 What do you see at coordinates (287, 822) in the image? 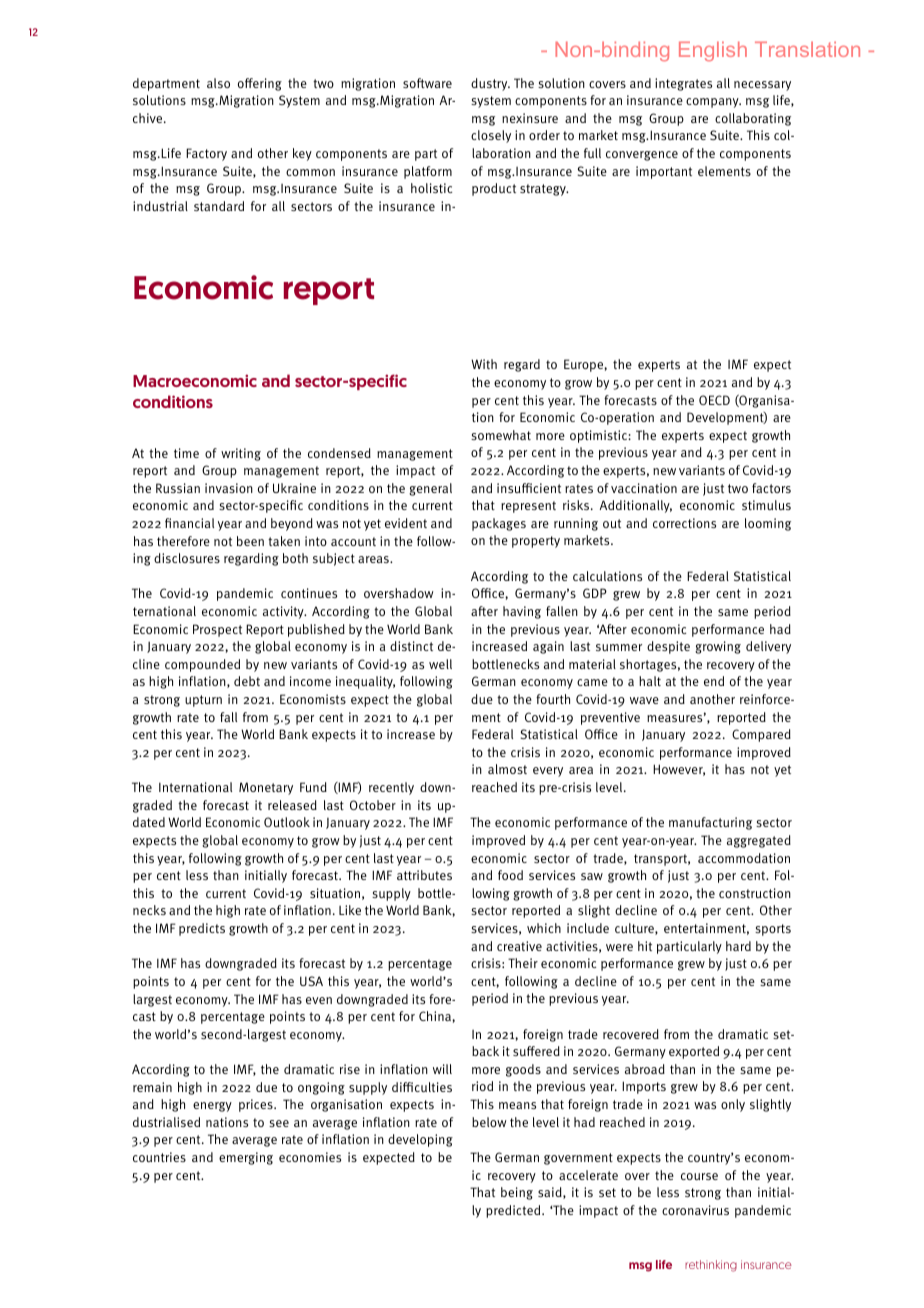
I see `Outlook` at bounding box center [287, 822].
